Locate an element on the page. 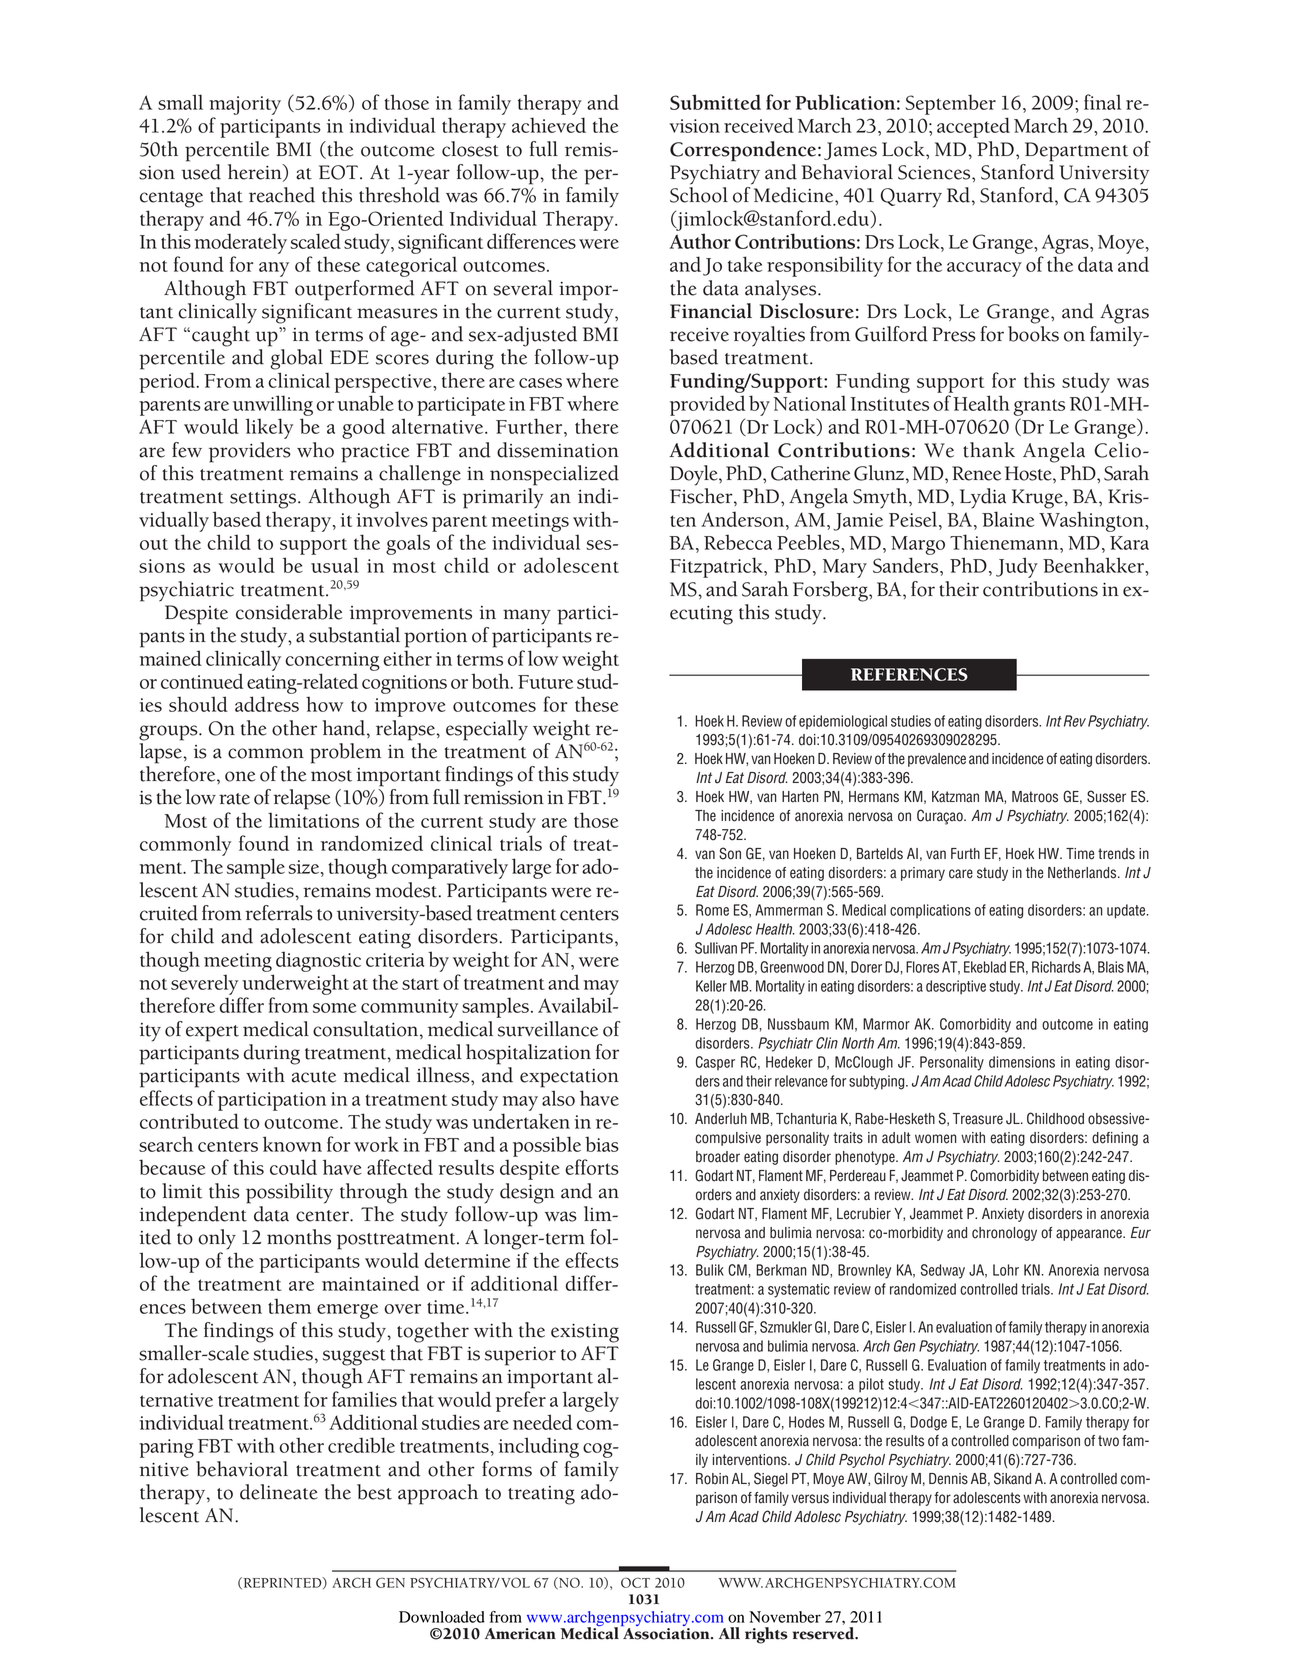 The width and height of the document is (1291, 1671). considerable is located at coordinates (289, 612).
